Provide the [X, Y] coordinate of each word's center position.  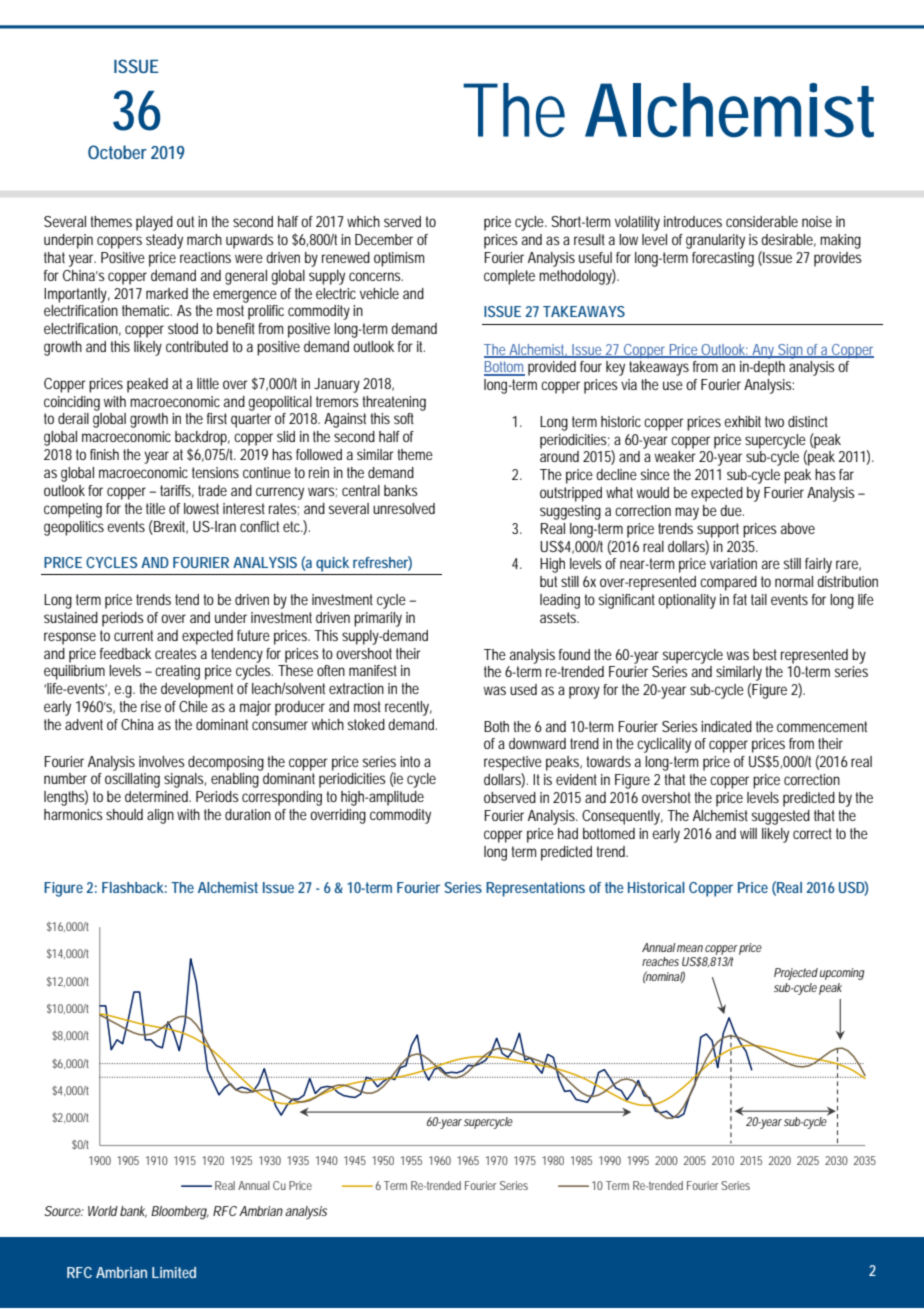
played [154, 223]
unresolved [404, 508]
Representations [535, 889]
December [384, 239]
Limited [174, 1272]
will [748, 833]
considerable [762, 221]
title [155, 508]
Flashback [133, 887]
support [718, 530]
